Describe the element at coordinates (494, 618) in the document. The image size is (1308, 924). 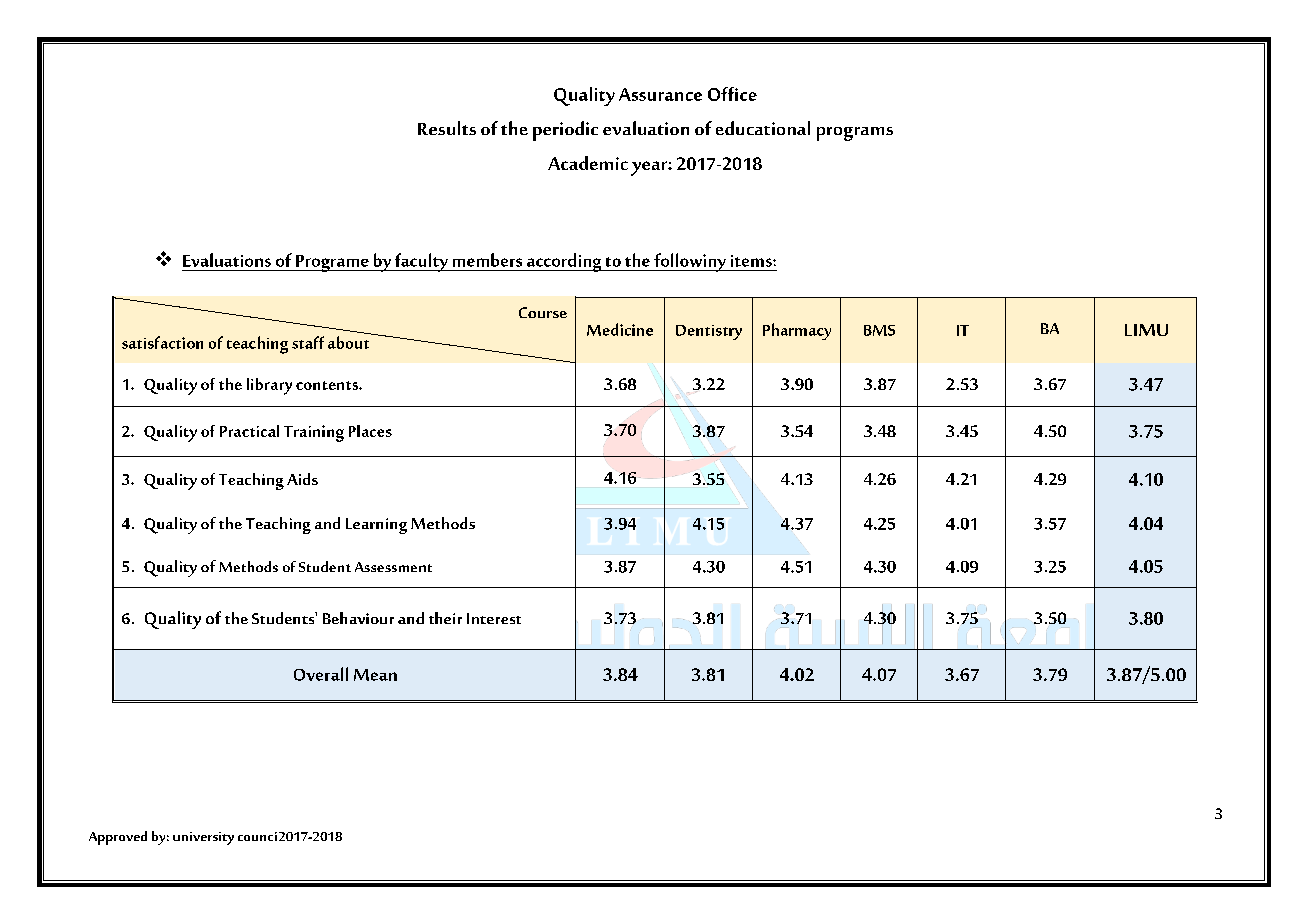
I see `Interest` at that location.
